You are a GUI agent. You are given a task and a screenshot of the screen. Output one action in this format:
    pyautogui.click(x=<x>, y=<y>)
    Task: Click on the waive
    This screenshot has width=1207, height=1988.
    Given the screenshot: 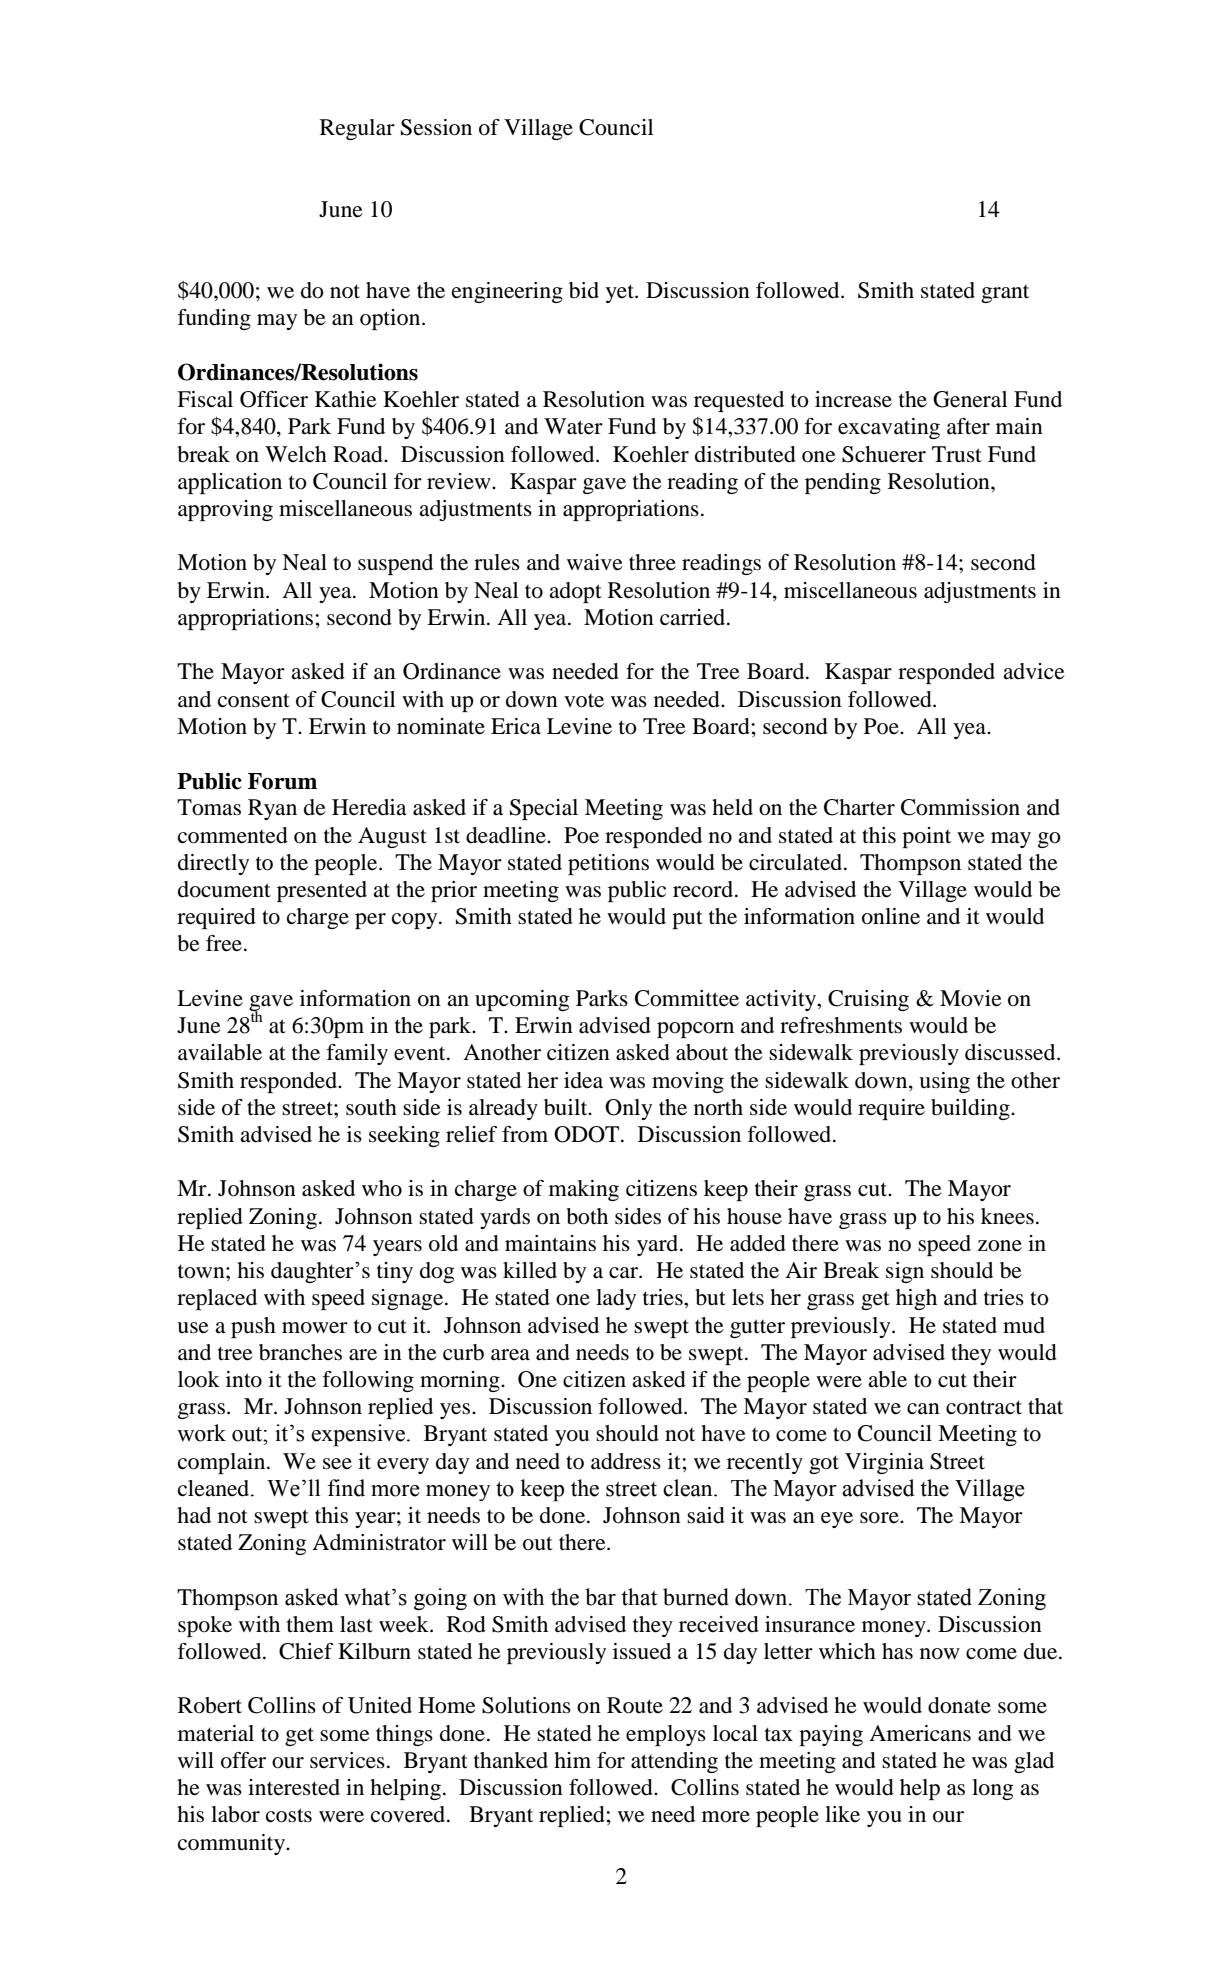 What is the action you would take?
    pyautogui.click(x=595, y=562)
